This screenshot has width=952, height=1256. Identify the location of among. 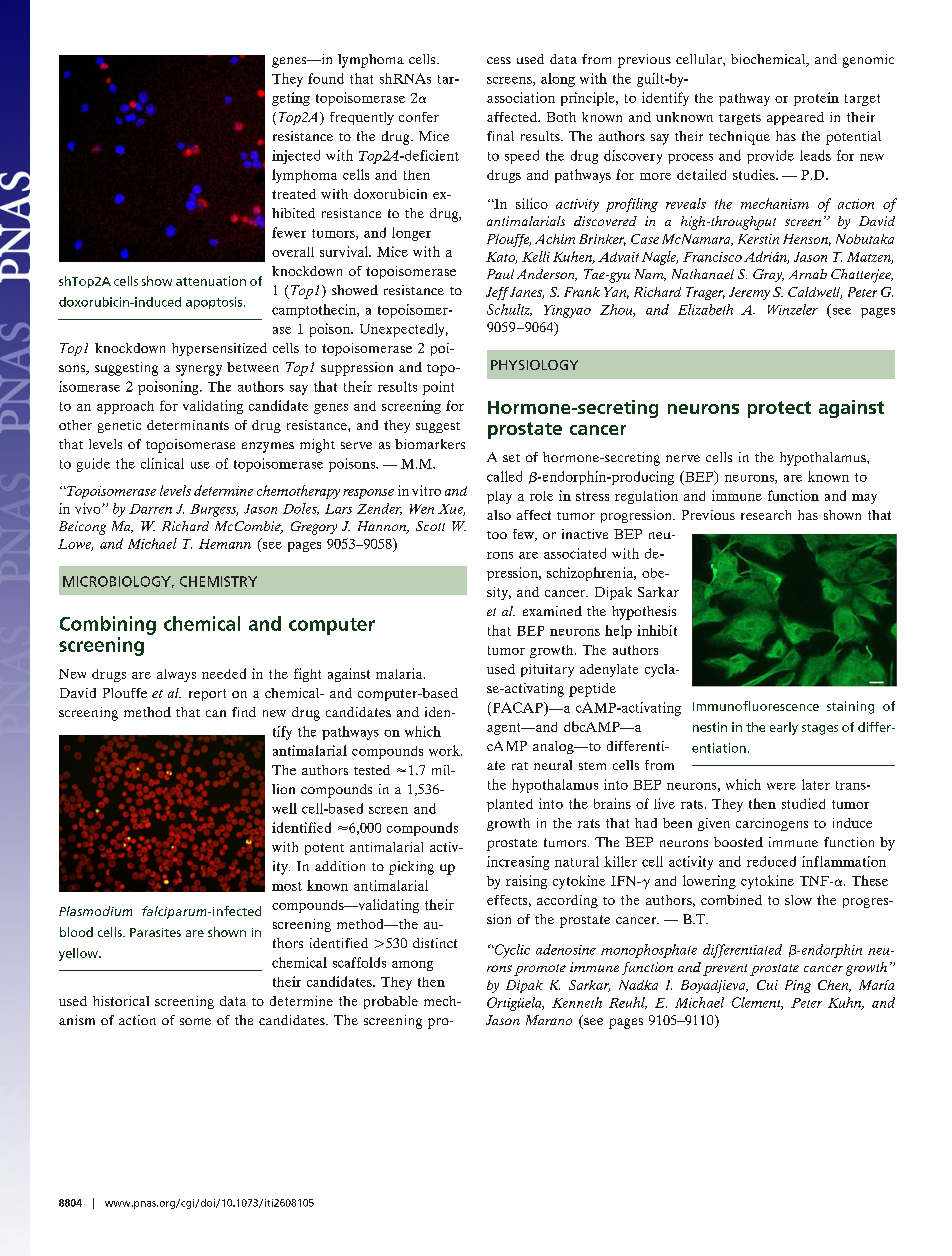
(412, 965).
